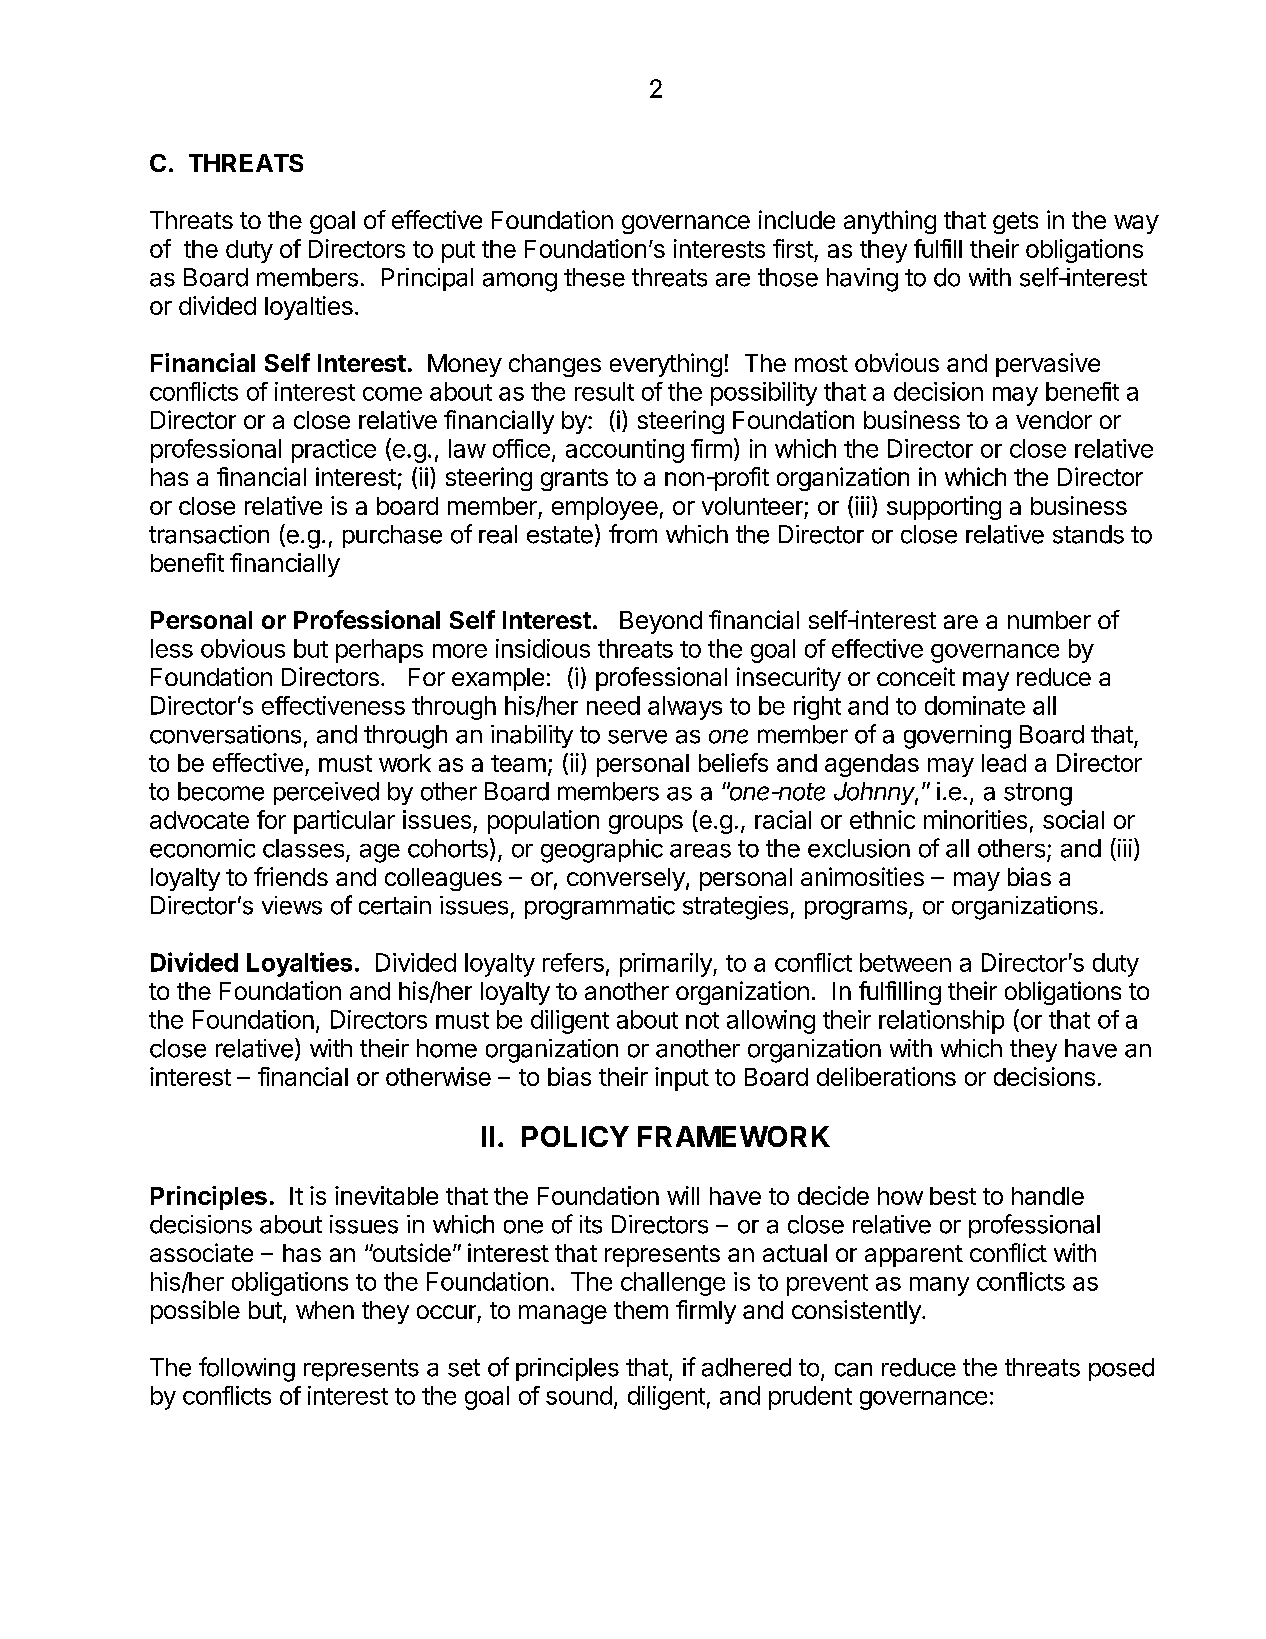  Describe the element at coordinates (225, 734) in the screenshot. I see `conversations` at that location.
